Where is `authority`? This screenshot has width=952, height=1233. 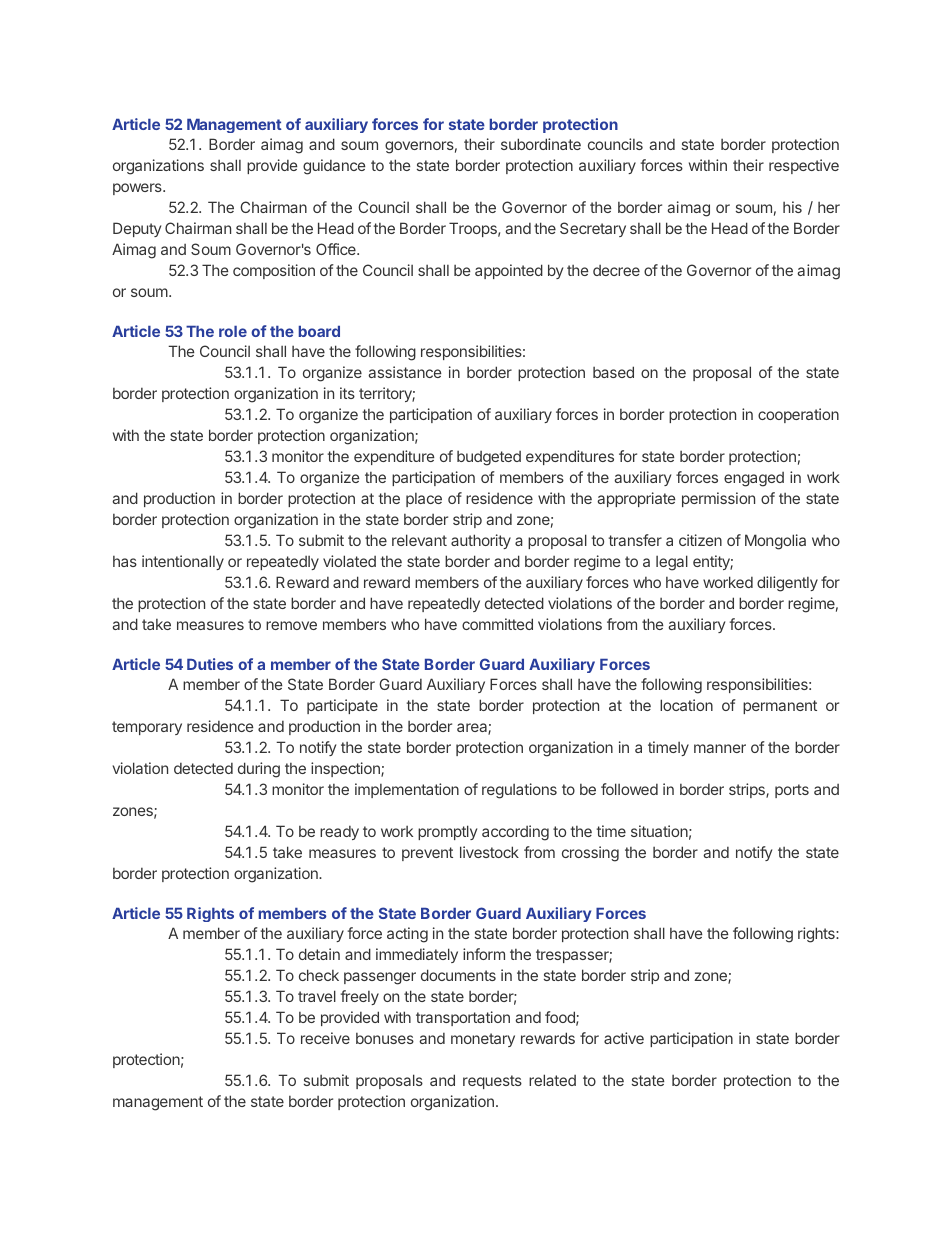 authority is located at coordinates (481, 541).
